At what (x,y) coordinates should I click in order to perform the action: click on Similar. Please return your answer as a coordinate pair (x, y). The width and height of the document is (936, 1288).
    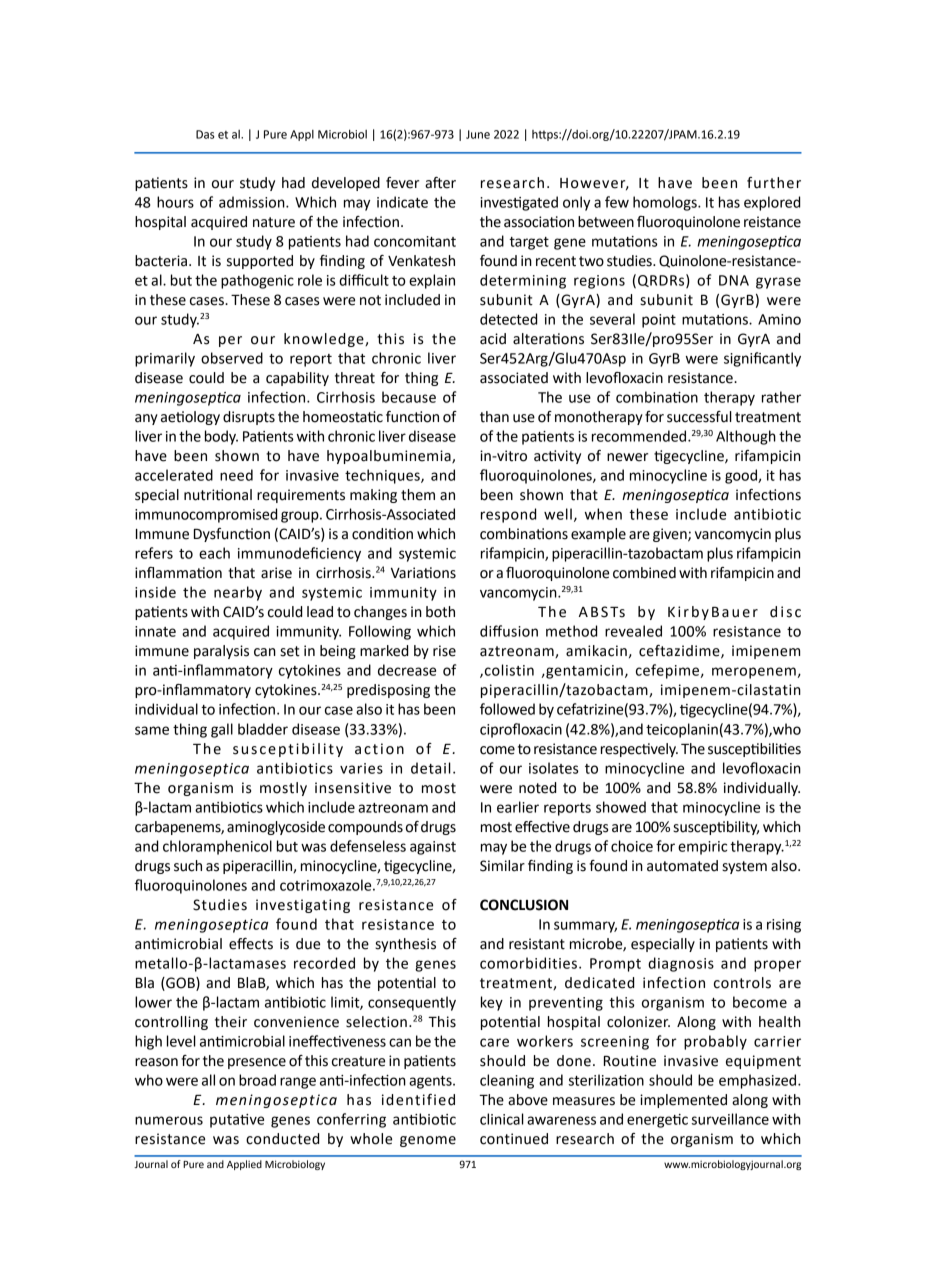
    Looking at the image, I should click on (502, 866).
